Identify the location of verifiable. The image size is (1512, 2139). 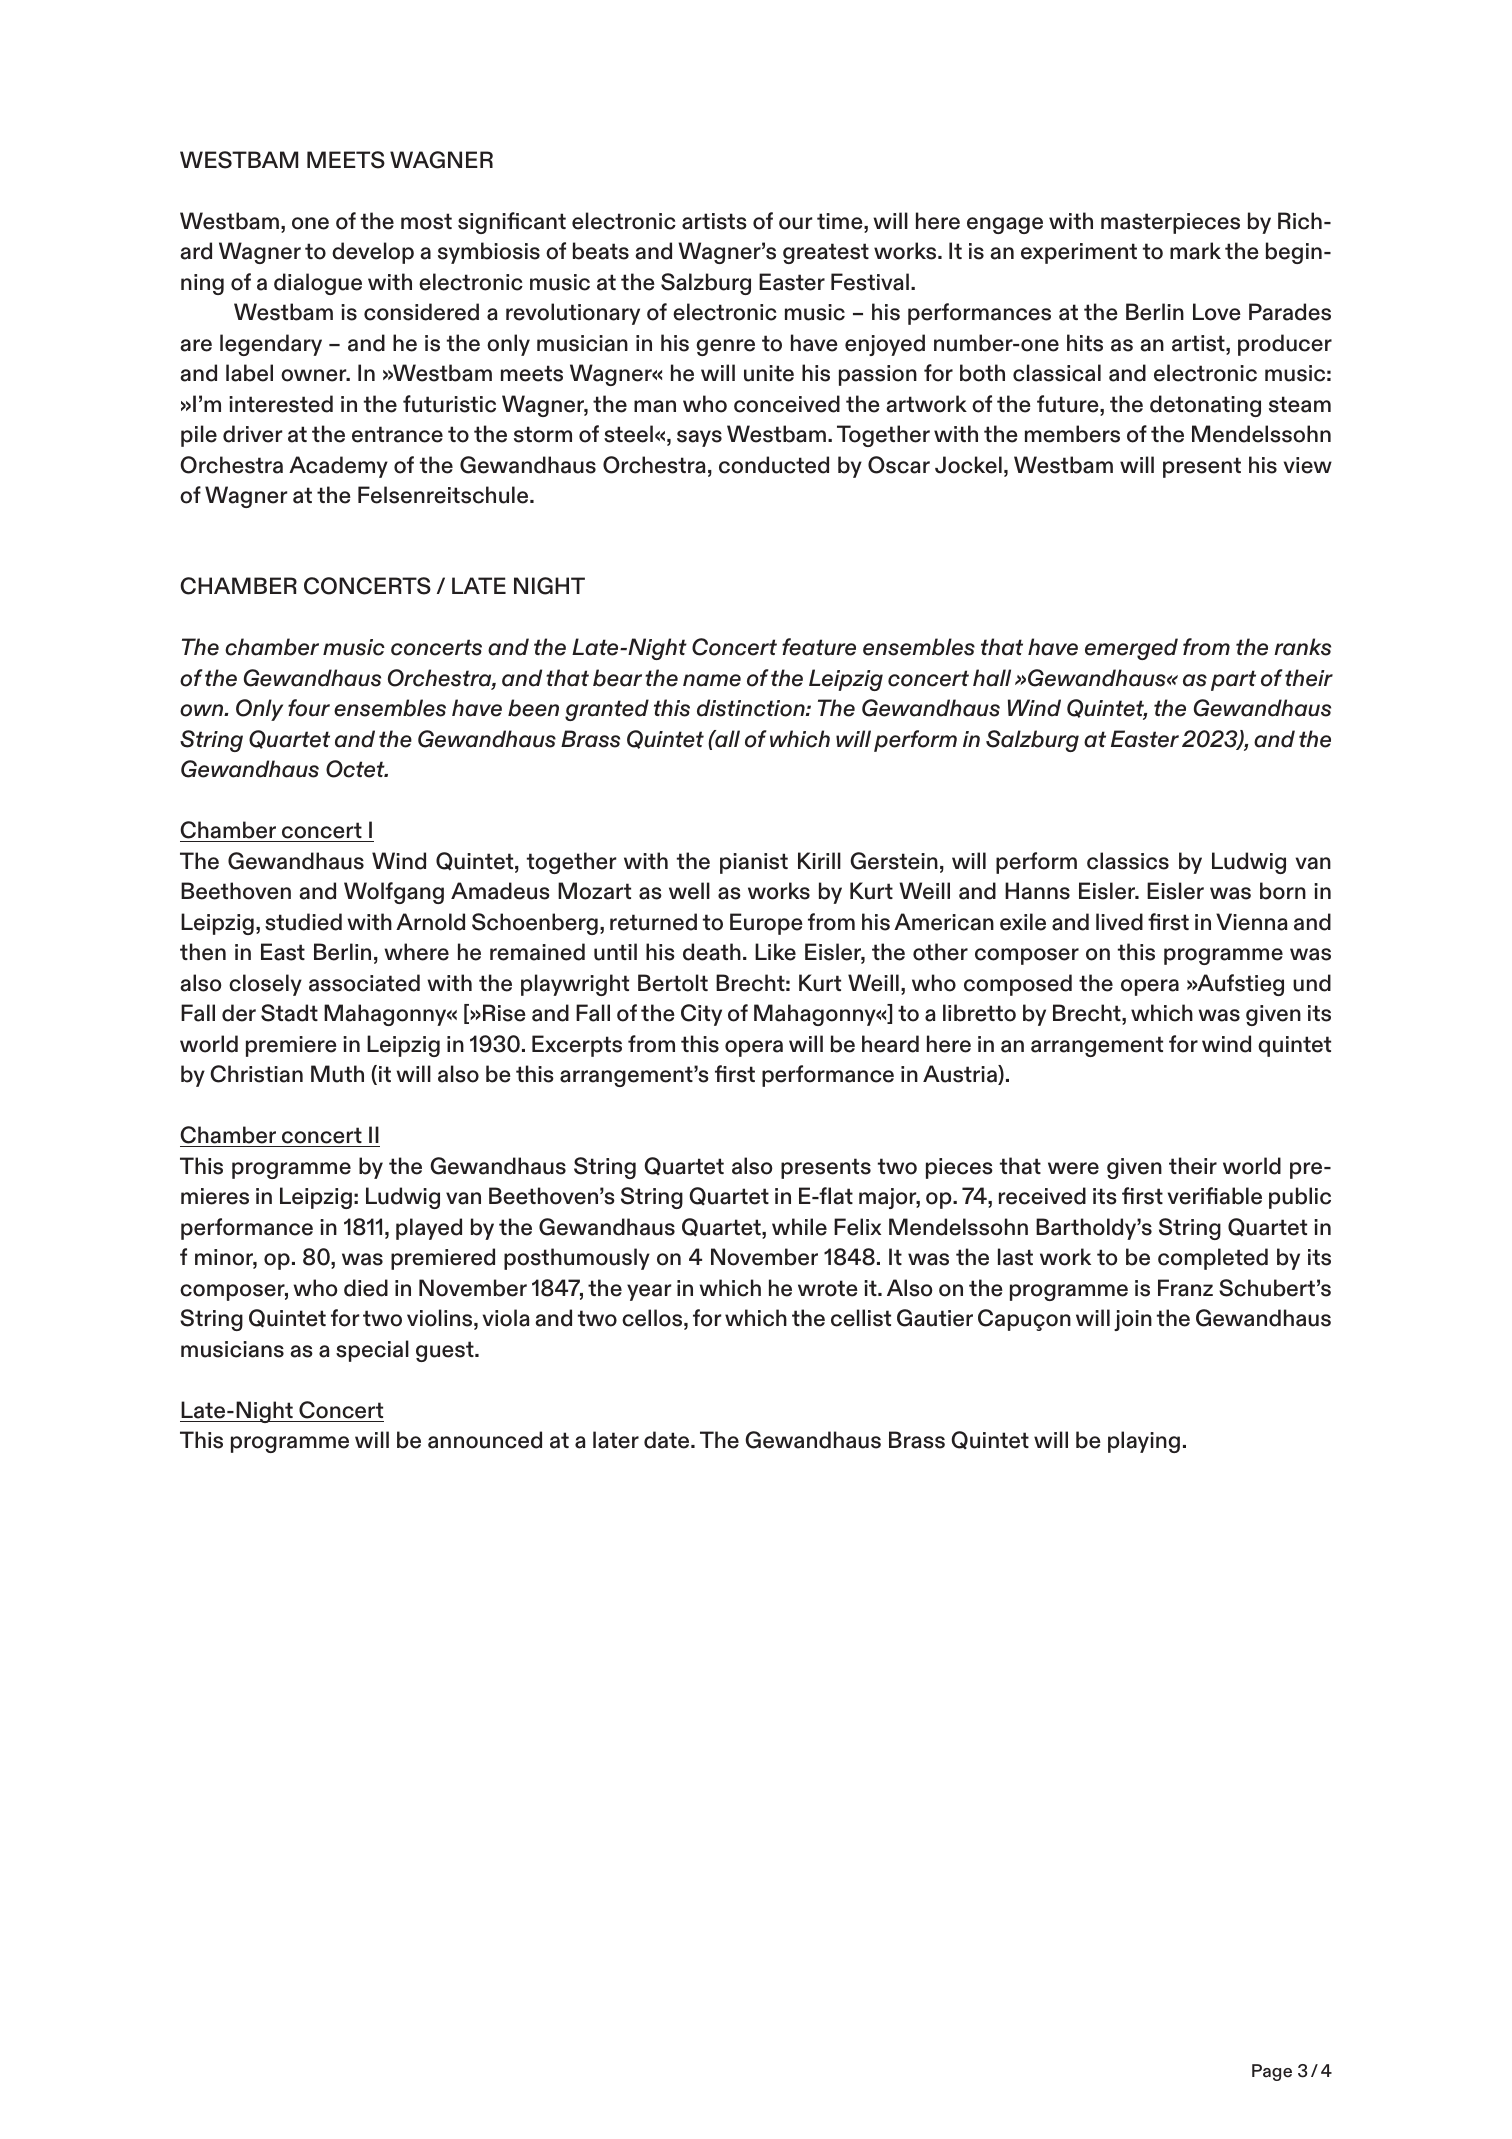
(1215, 1196).
